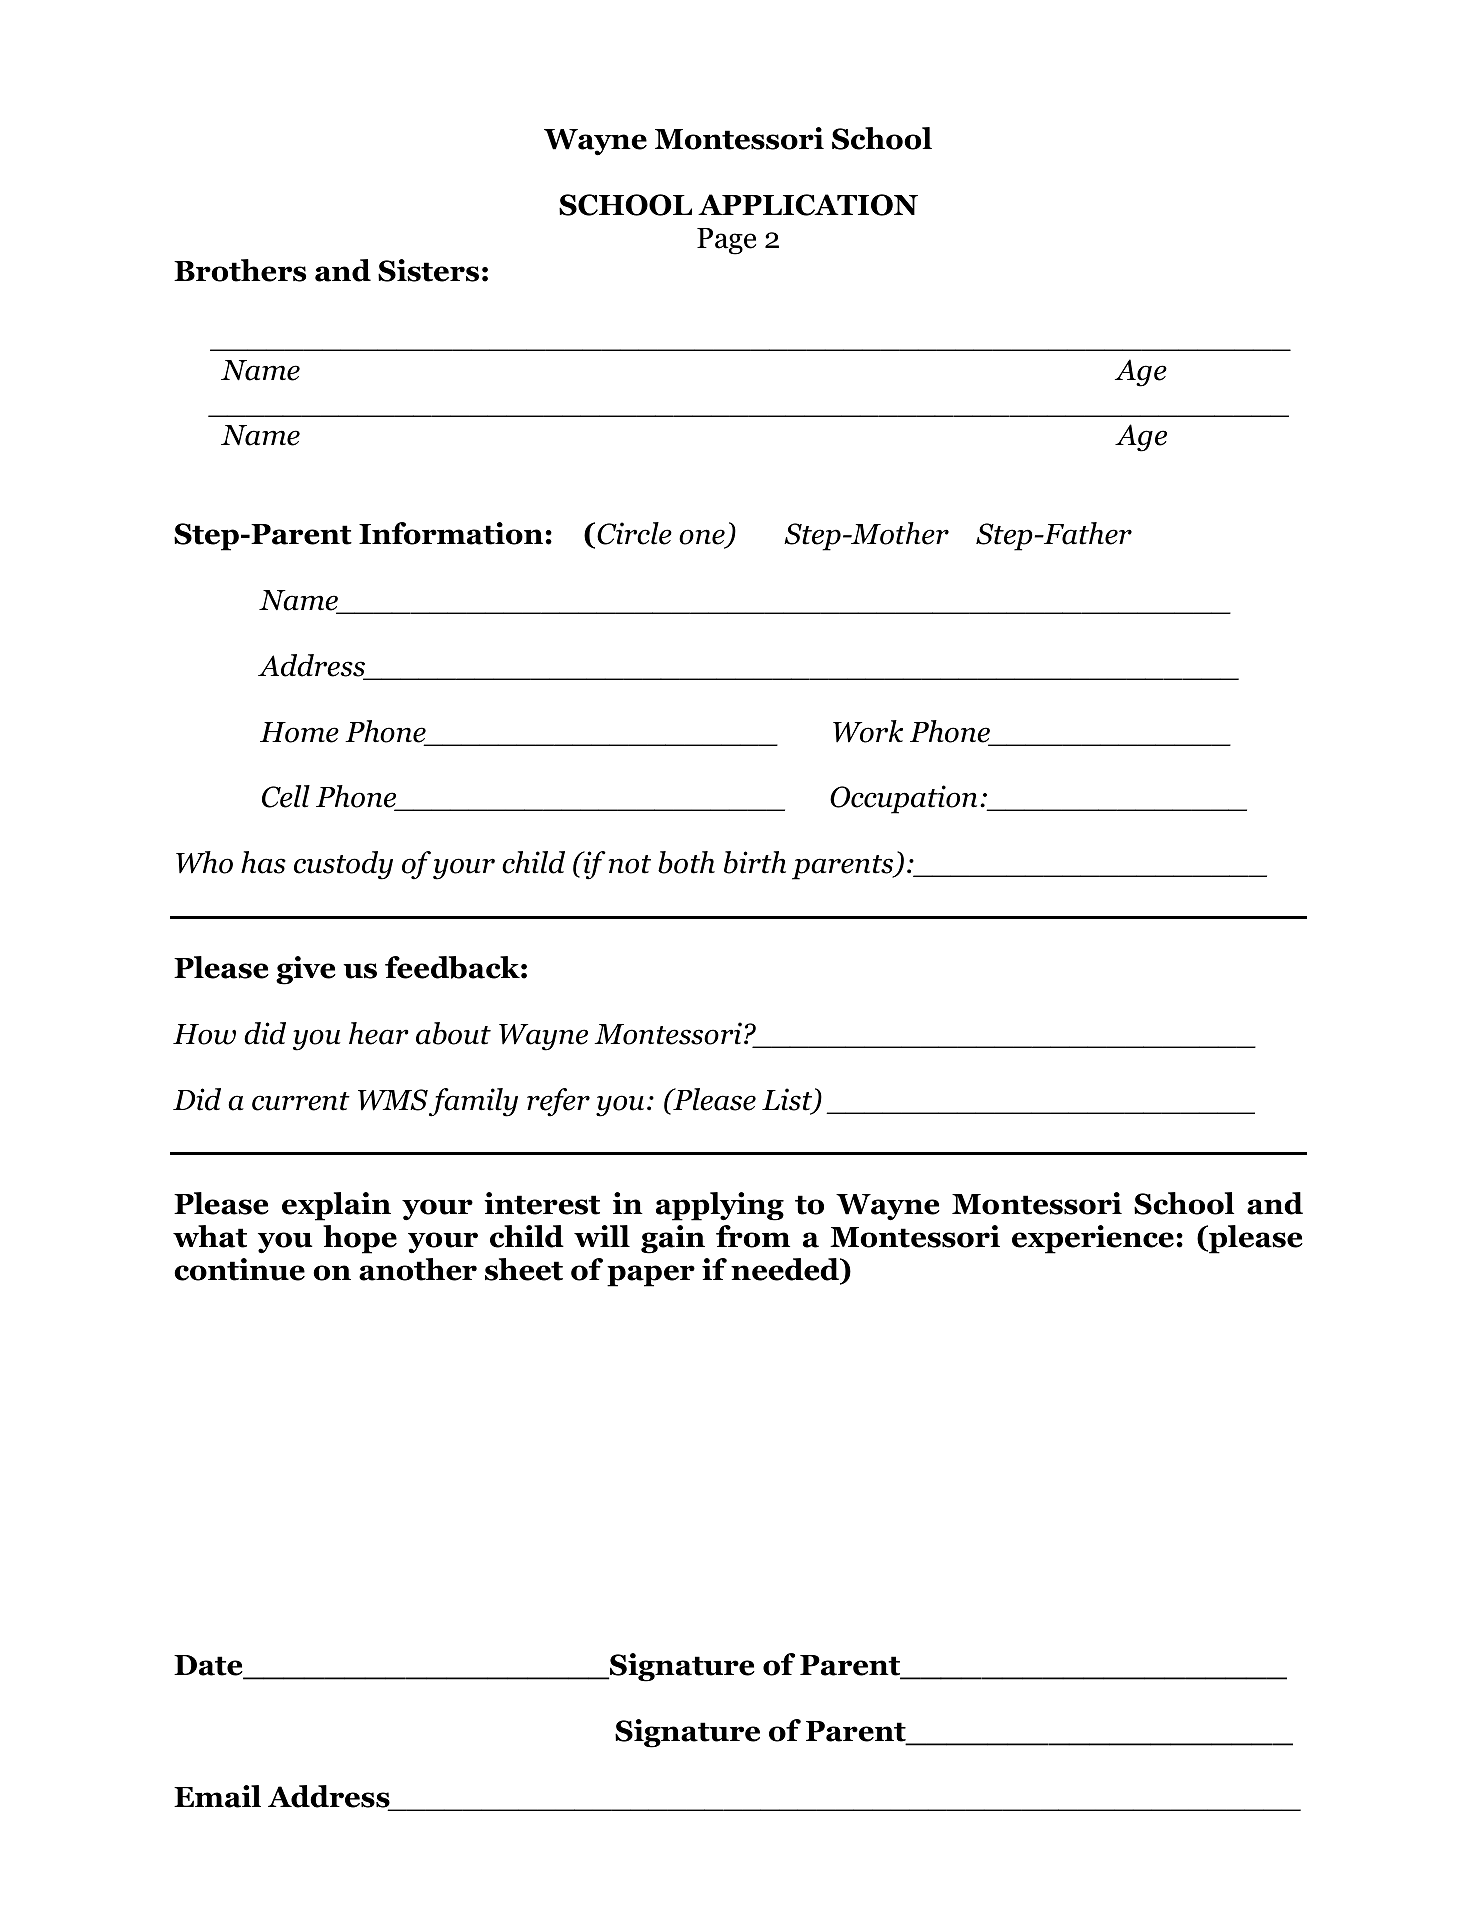  I want to click on paper, so click(651, 1276).
